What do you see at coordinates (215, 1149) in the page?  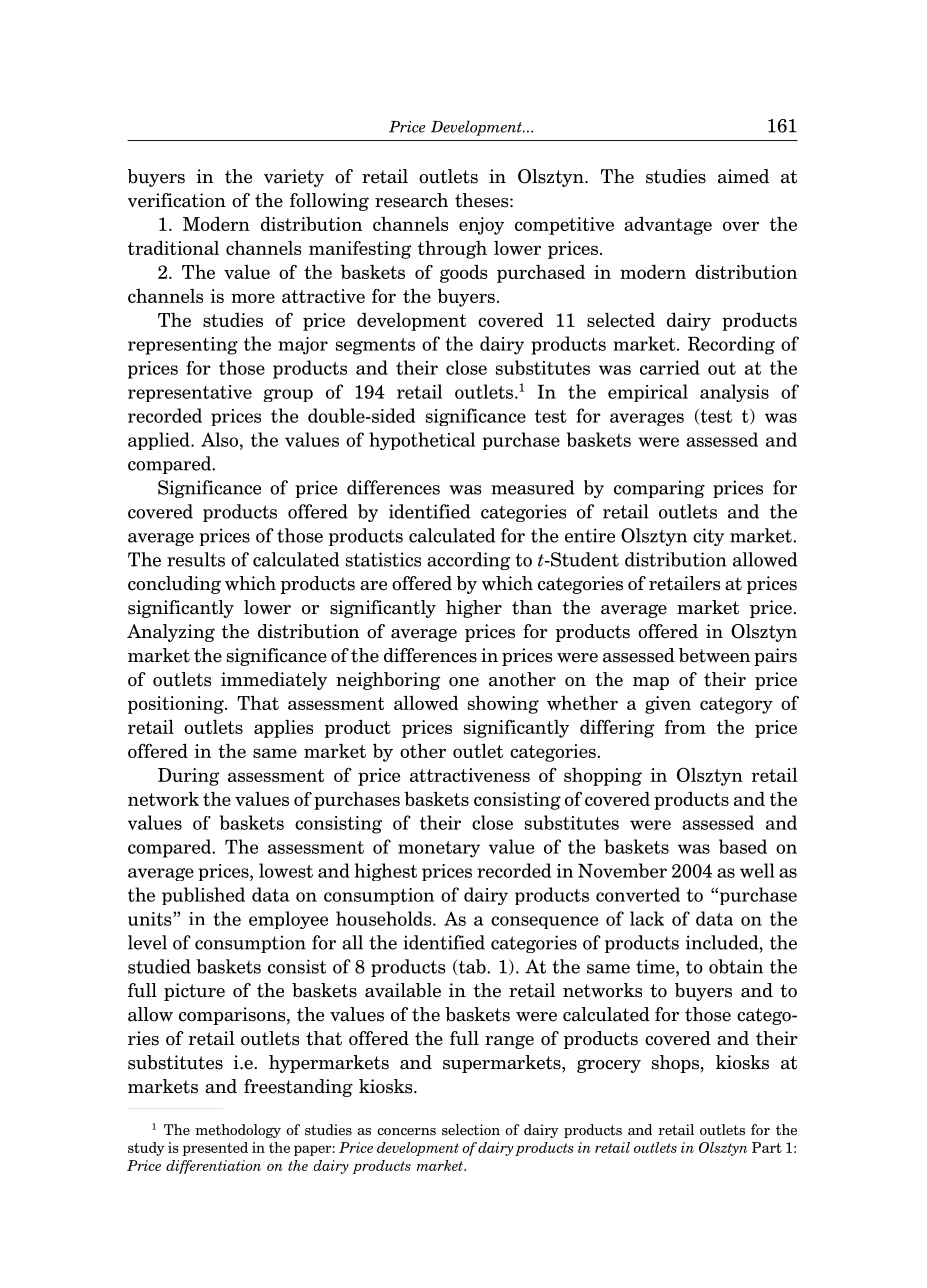 I see `presented` at bounding box center [215, 1149].
